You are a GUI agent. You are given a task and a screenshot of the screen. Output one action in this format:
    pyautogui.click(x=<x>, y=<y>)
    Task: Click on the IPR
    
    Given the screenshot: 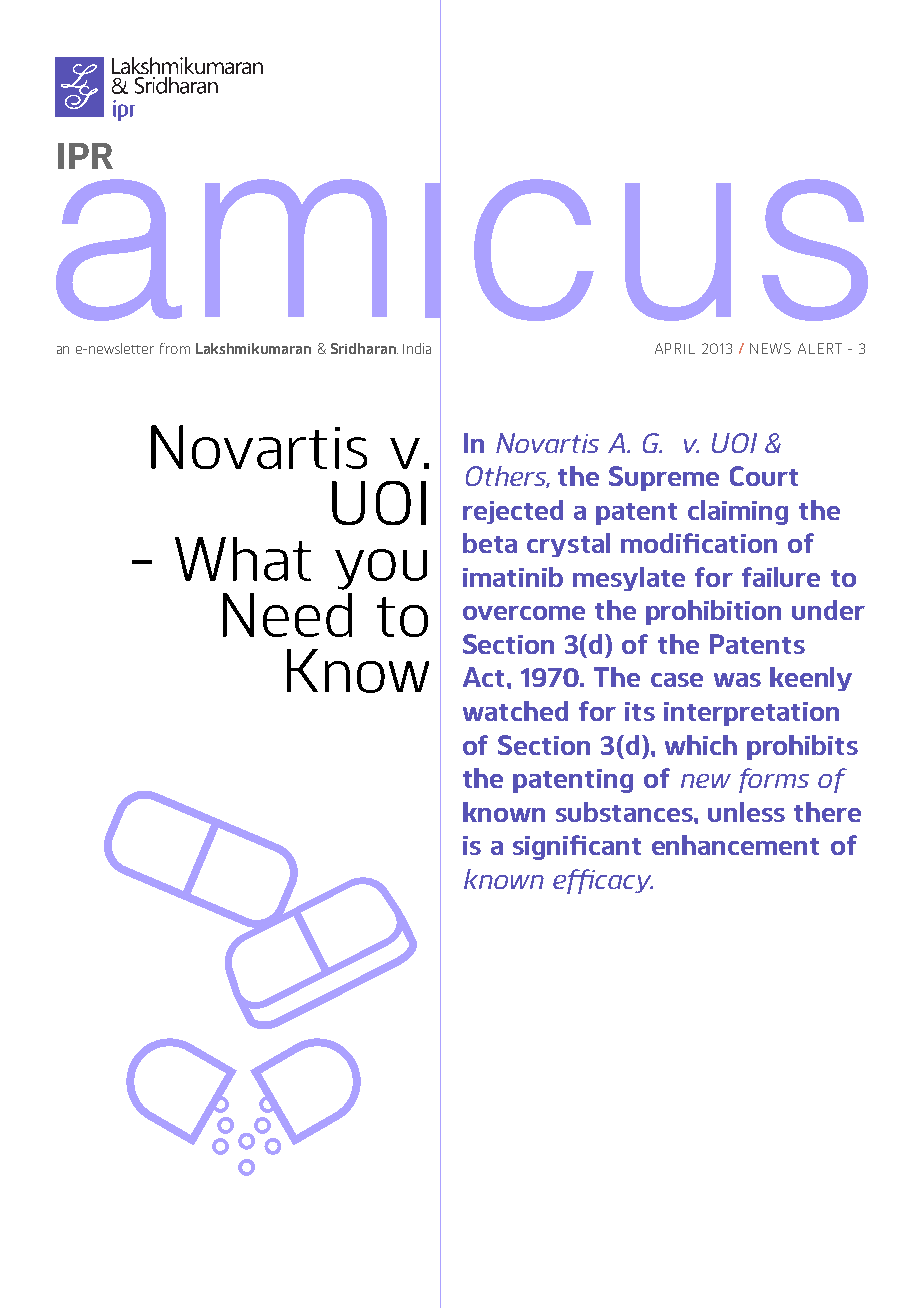 What is the action you would take?
    pyautogui.click(x=85, y=156)
